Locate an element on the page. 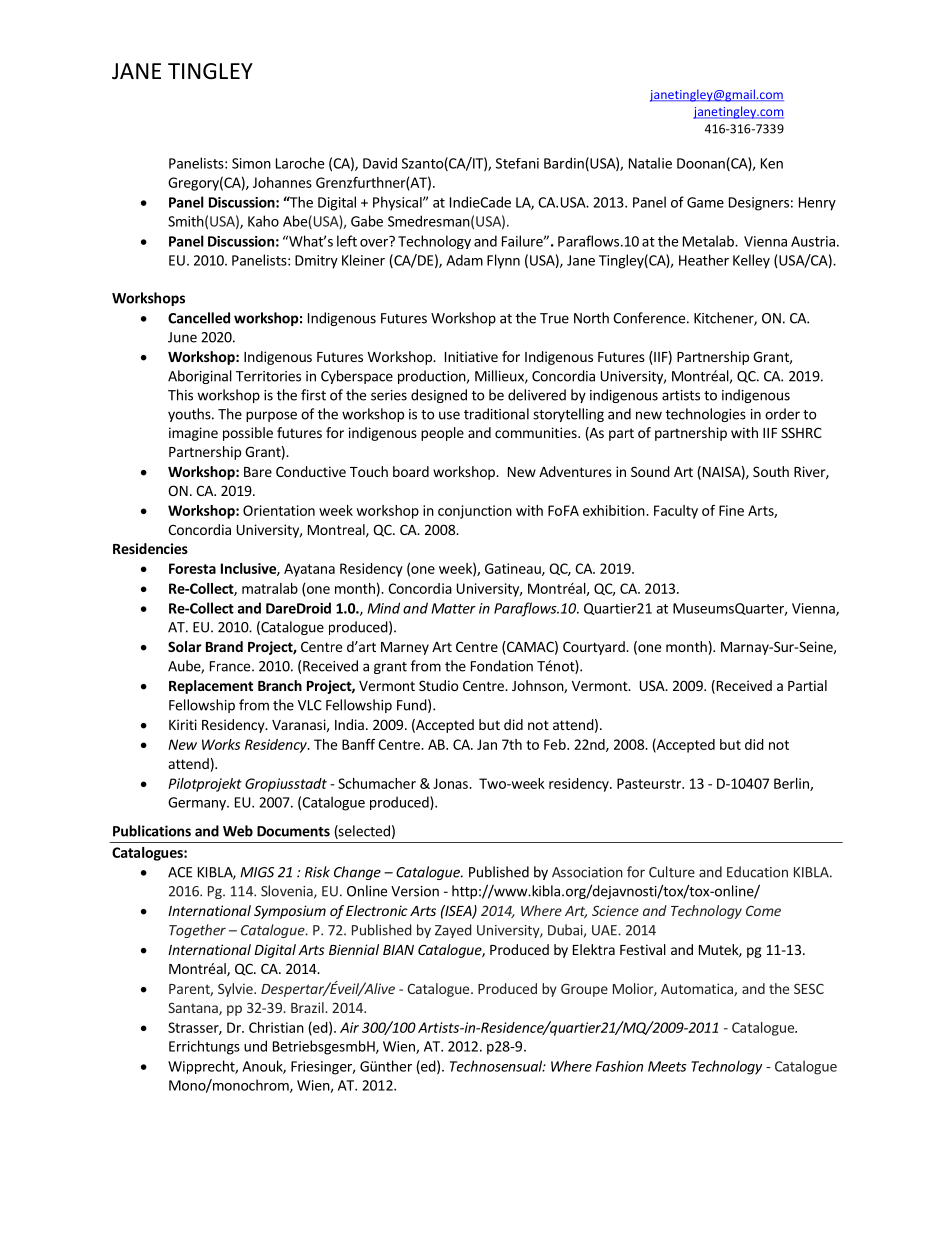  Groupe is located at coordinates (584, 990).
